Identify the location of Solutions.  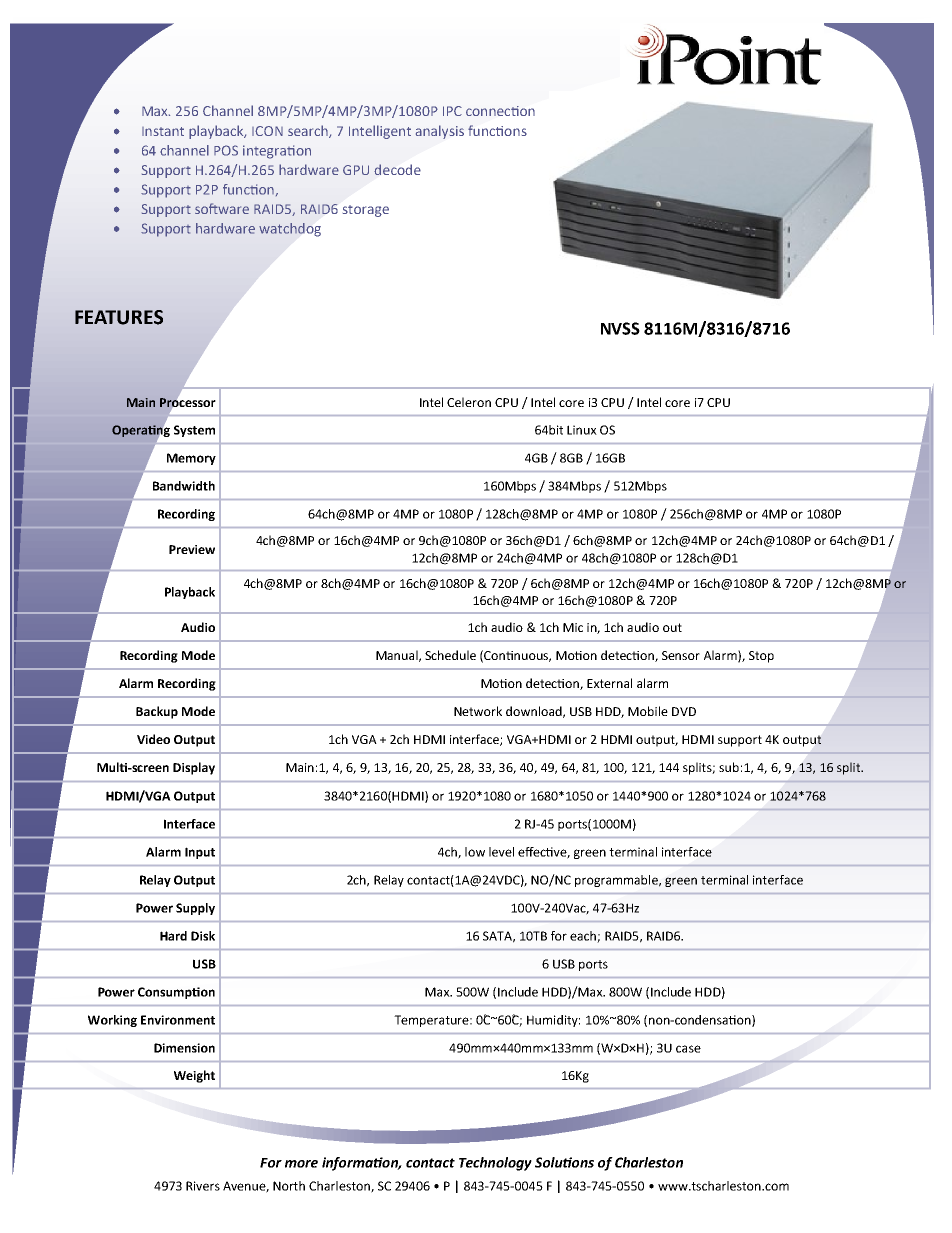
(564, 1162).
